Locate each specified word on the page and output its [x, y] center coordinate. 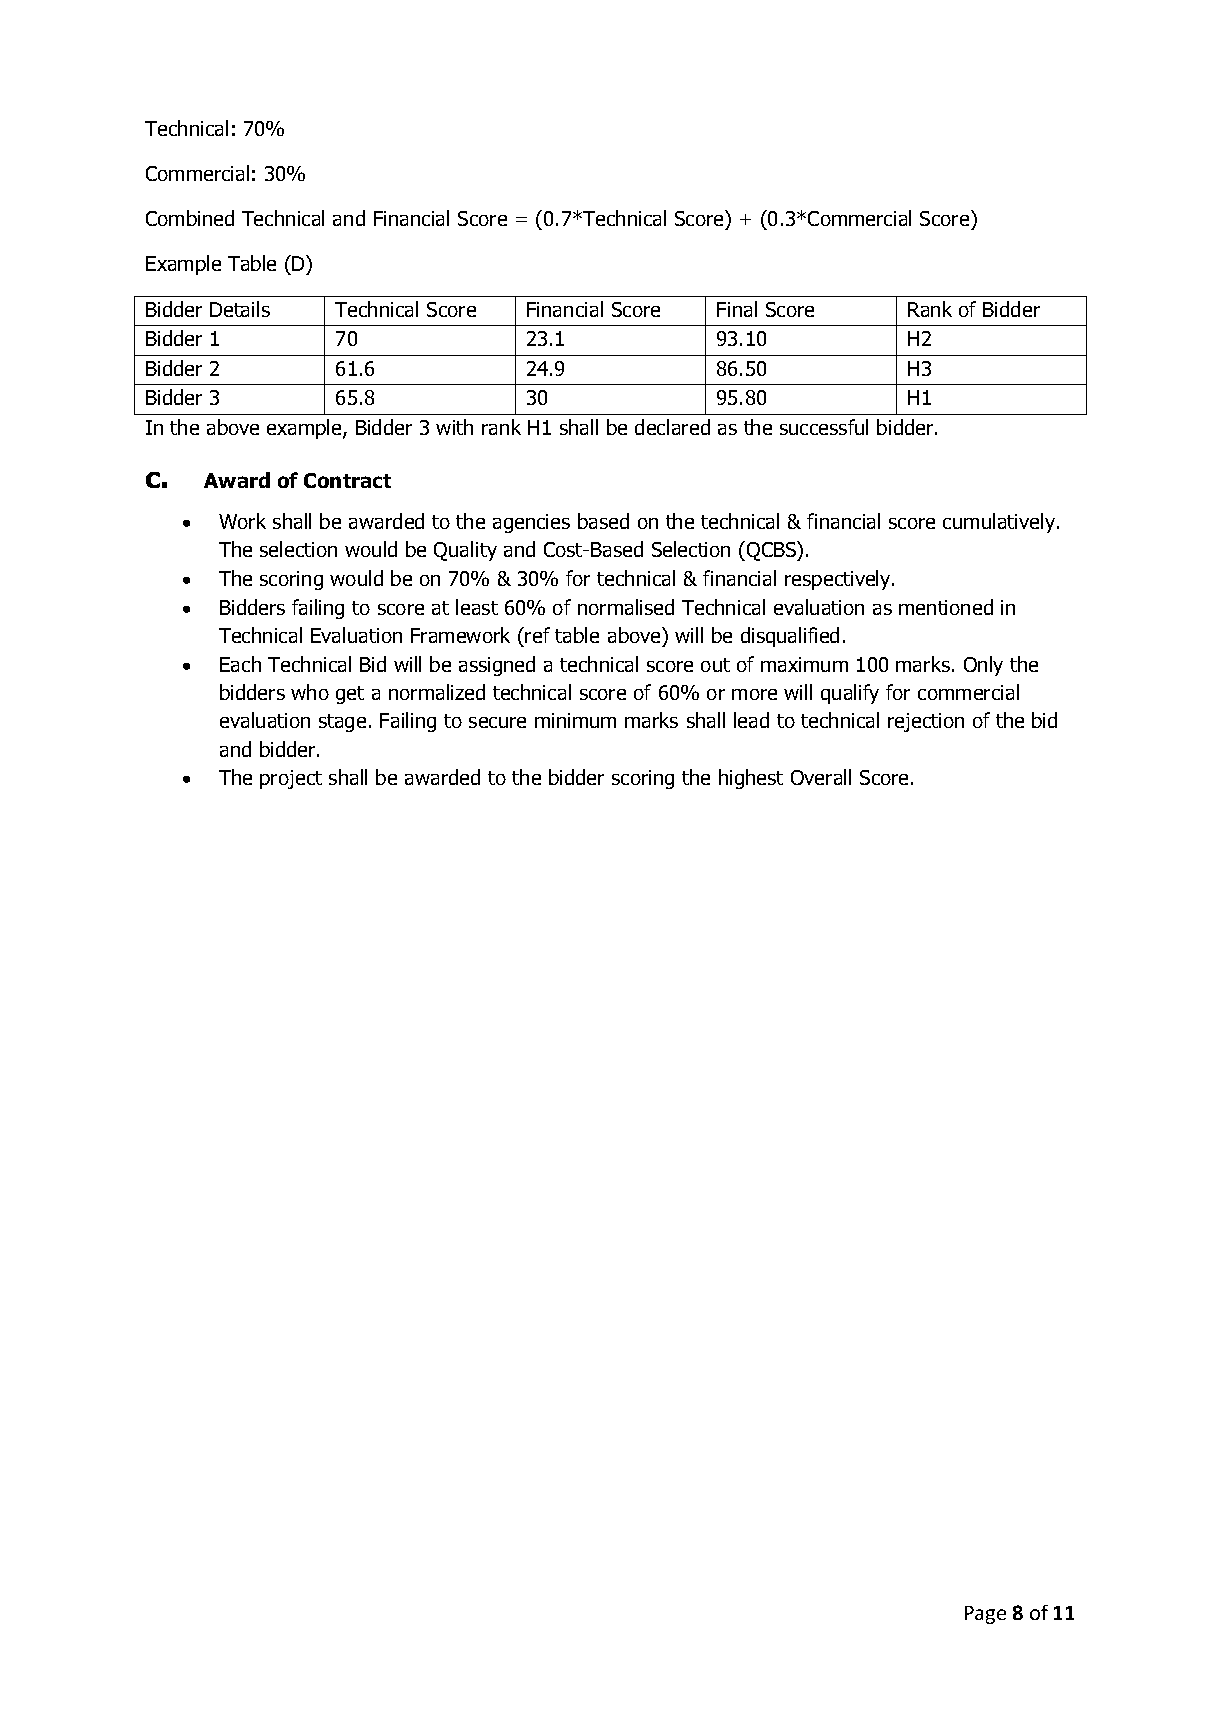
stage [342, 723]
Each [240, 664]
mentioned [946, 607]
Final [737, 309]
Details [240, 309]
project [291, 779]
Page [985, 1615]
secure [497, 722]
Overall [821, 777]
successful [824, 427]
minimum [575, 720]
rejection [926, 722]
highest [751, 779]
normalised [626, 607]
